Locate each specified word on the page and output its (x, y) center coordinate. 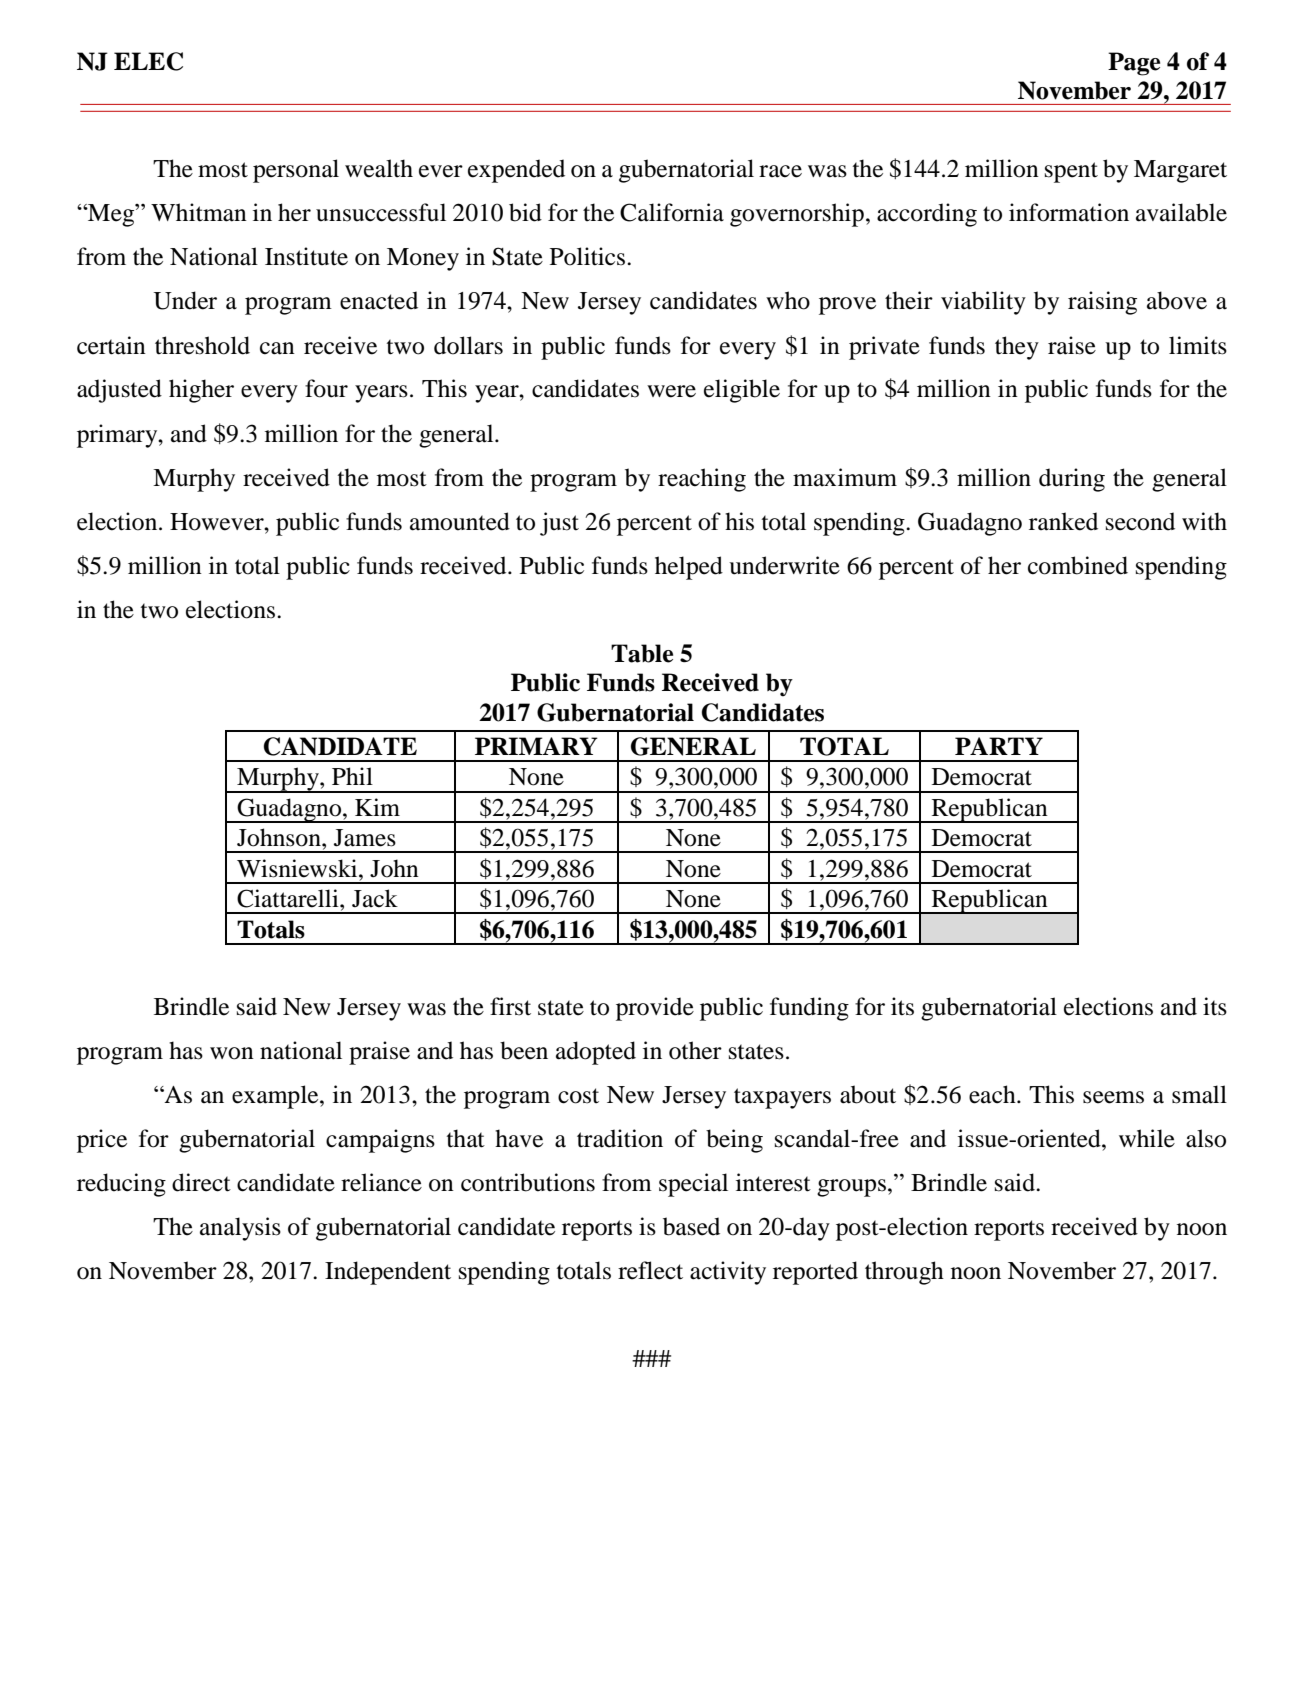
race (780, 171)
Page (1134, 64)
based (691, 1226)
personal (296, 171)
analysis (240, 1229)
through (904, 1273)
